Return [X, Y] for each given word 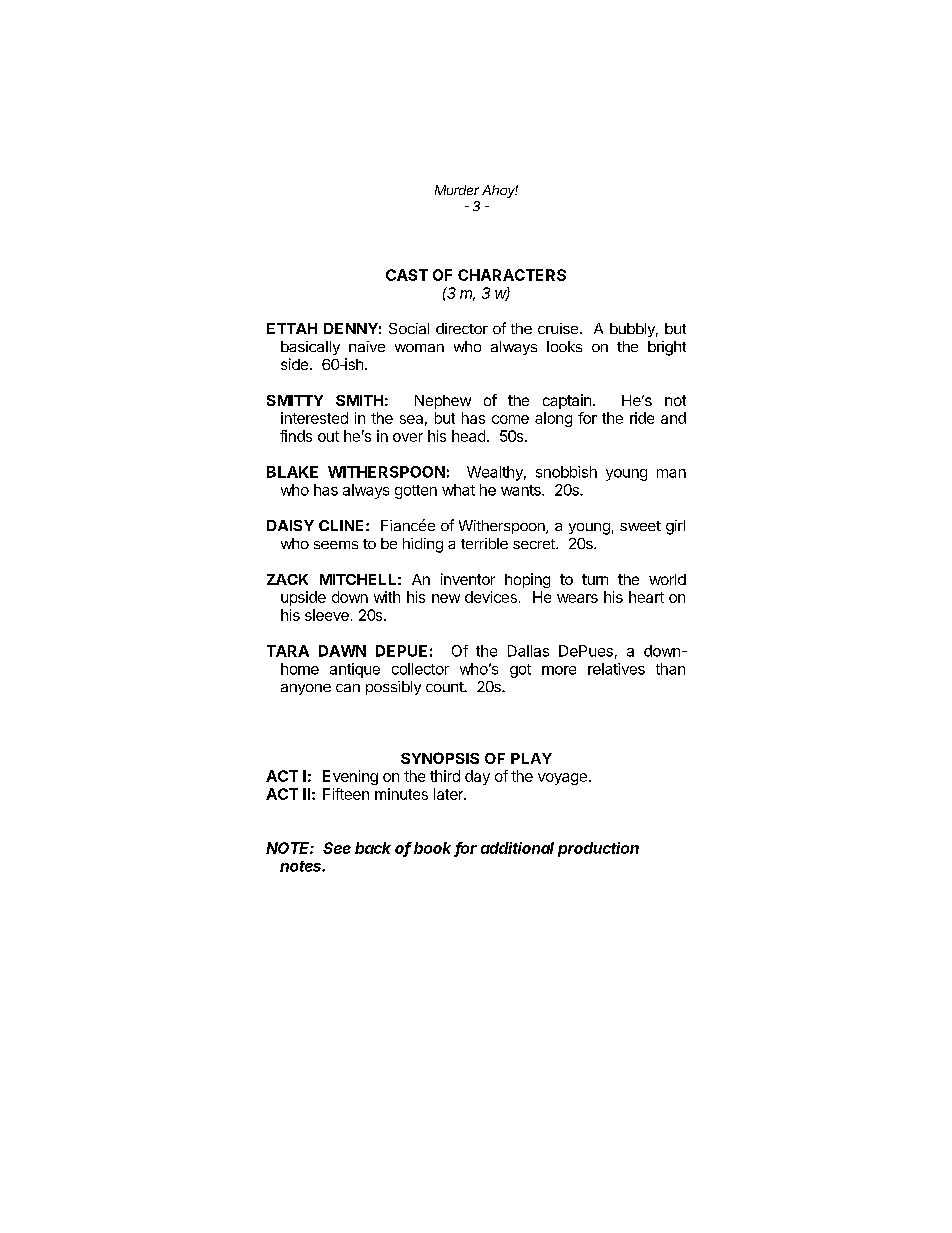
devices [491, 597]
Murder [457, 190]
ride [642, 418]
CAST [407, 275]
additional [517, 848]
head [468, 436]
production [598, 849]
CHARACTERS [512, 275]
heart [646, 597]
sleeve [327, 615]
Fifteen [346, 794]
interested [314, 418]
